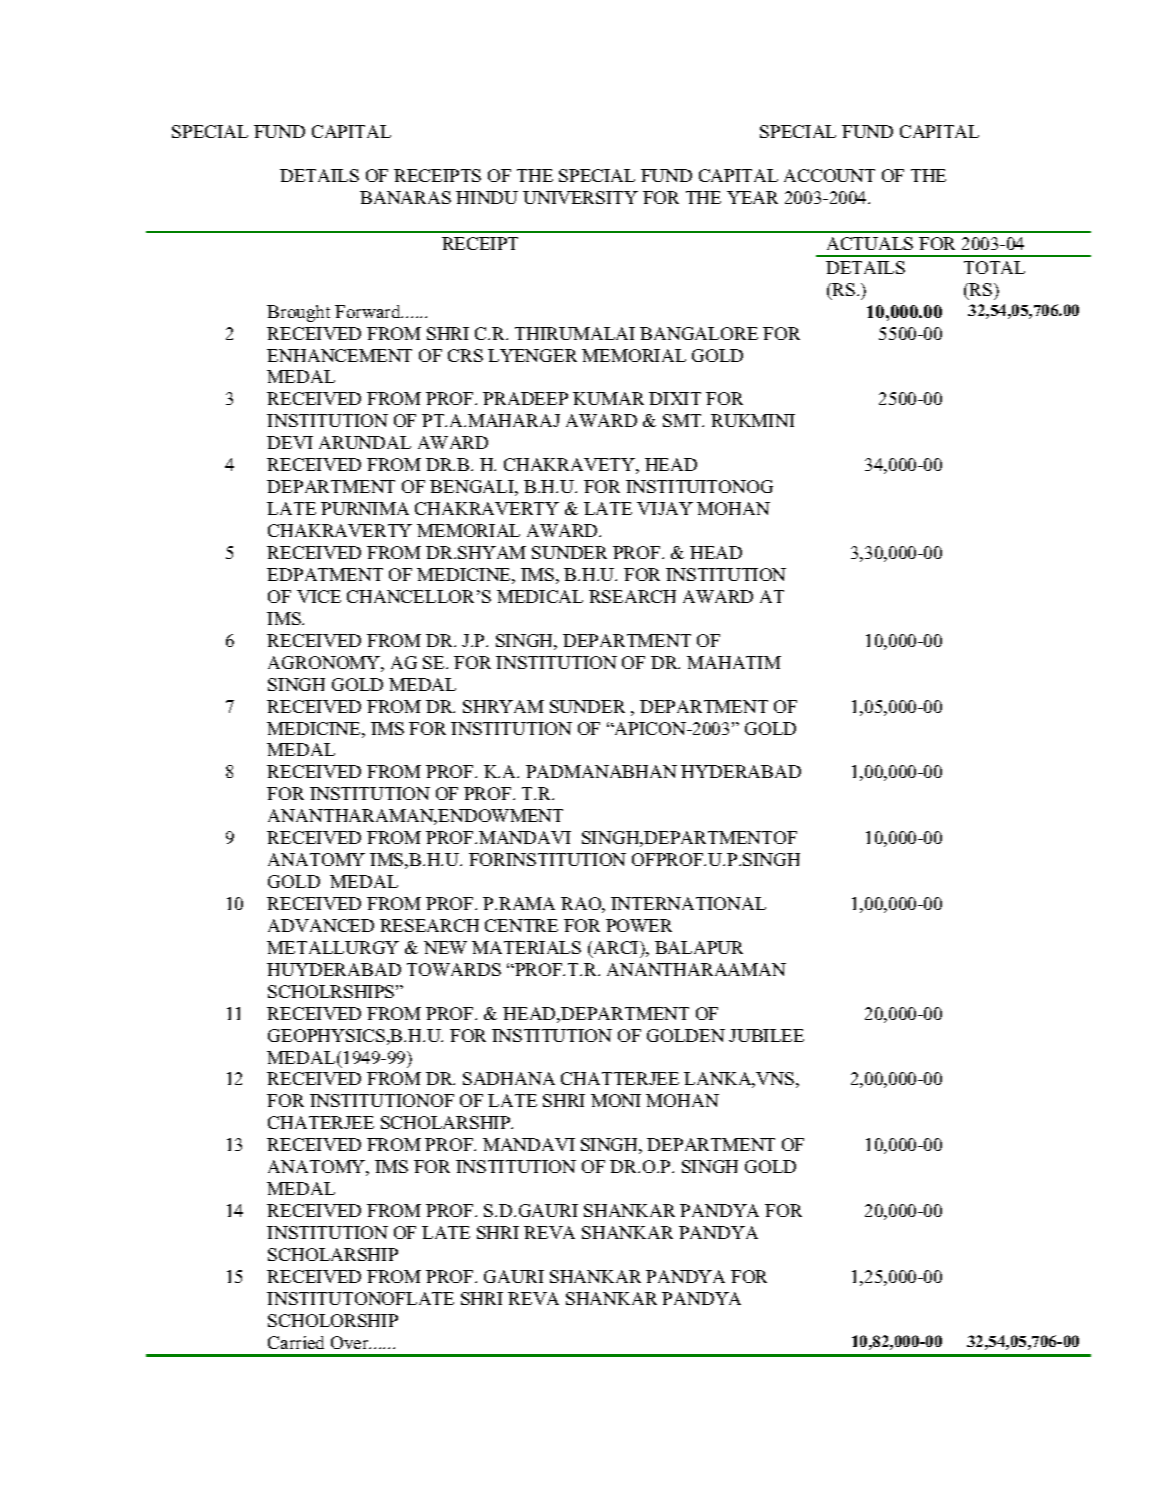  What do you see at coordinates (665, 508) in the screenshot?
I see `VIJAY` at bounding box center [665, 508].
